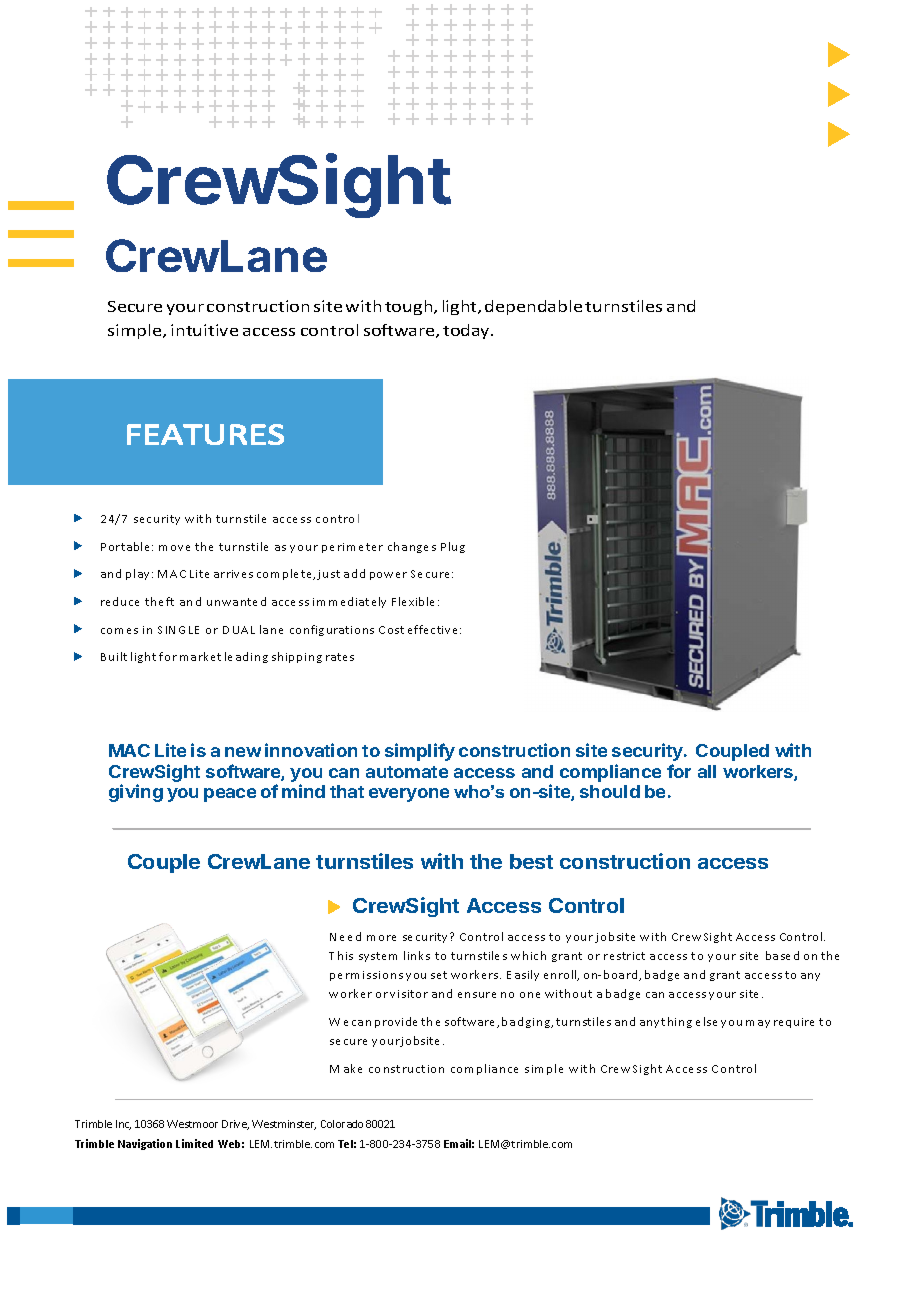 Image resolution: width=924 pixels, height=1290 pixels. Describe the element at coordinates (243, 752) in the screenshot. I see `new` at that location.
